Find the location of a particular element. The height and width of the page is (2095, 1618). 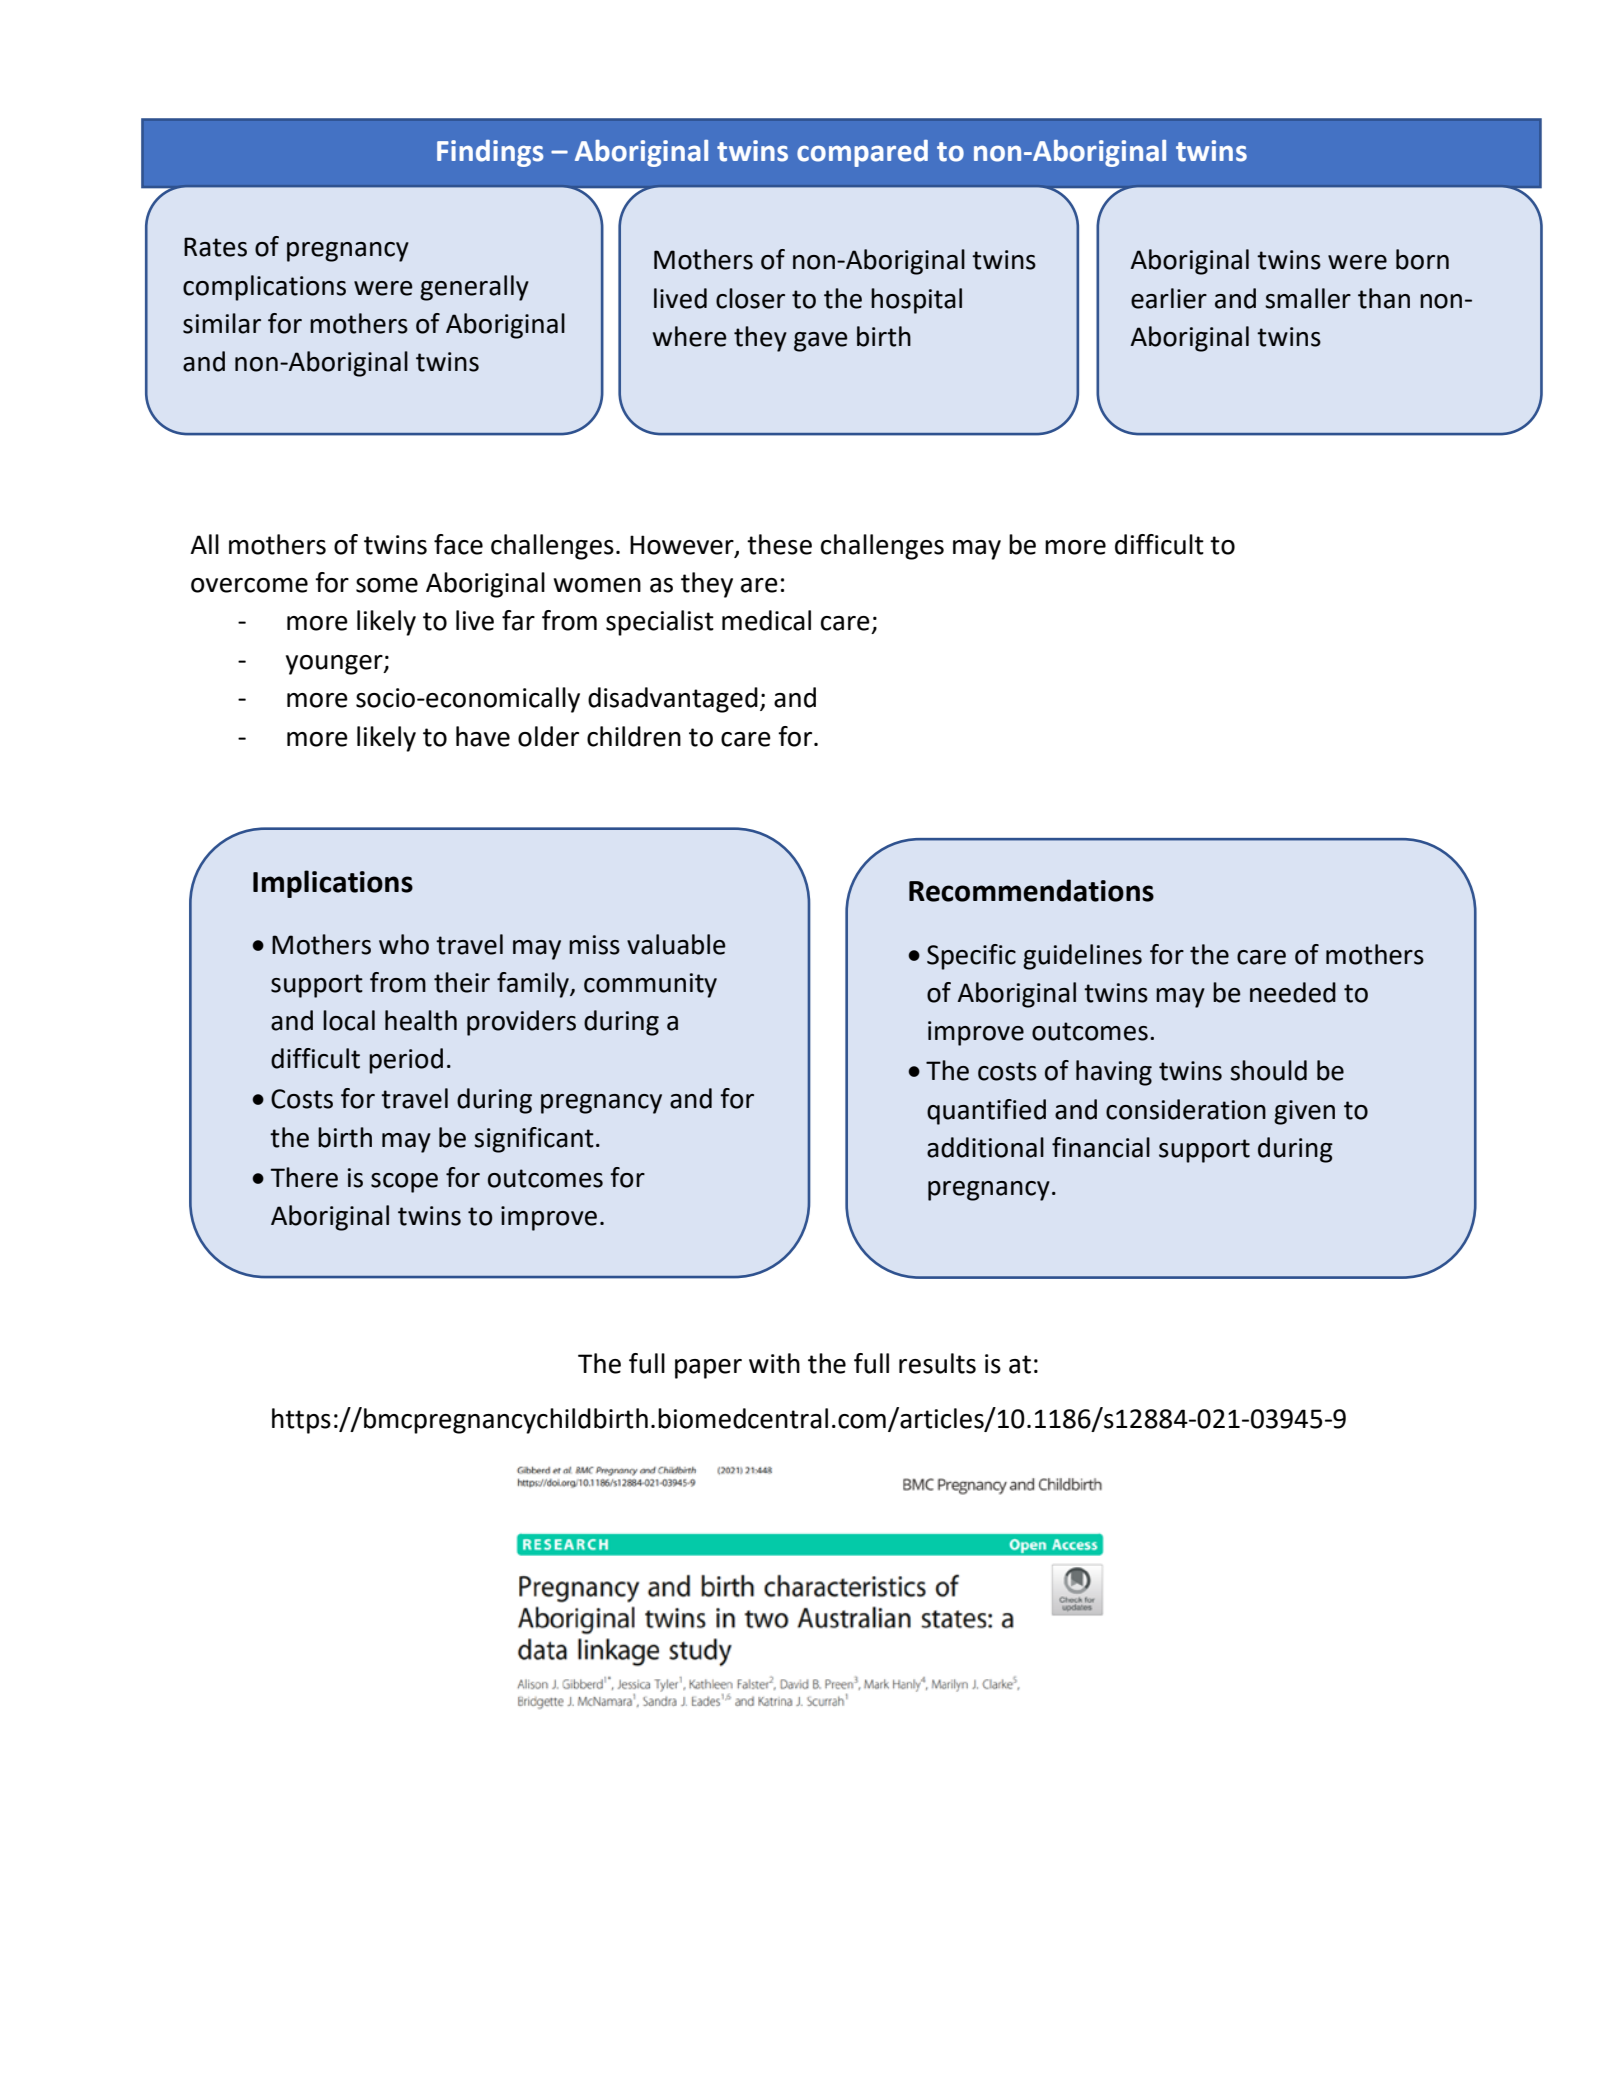

compared is located at coordinates (862, 153).
